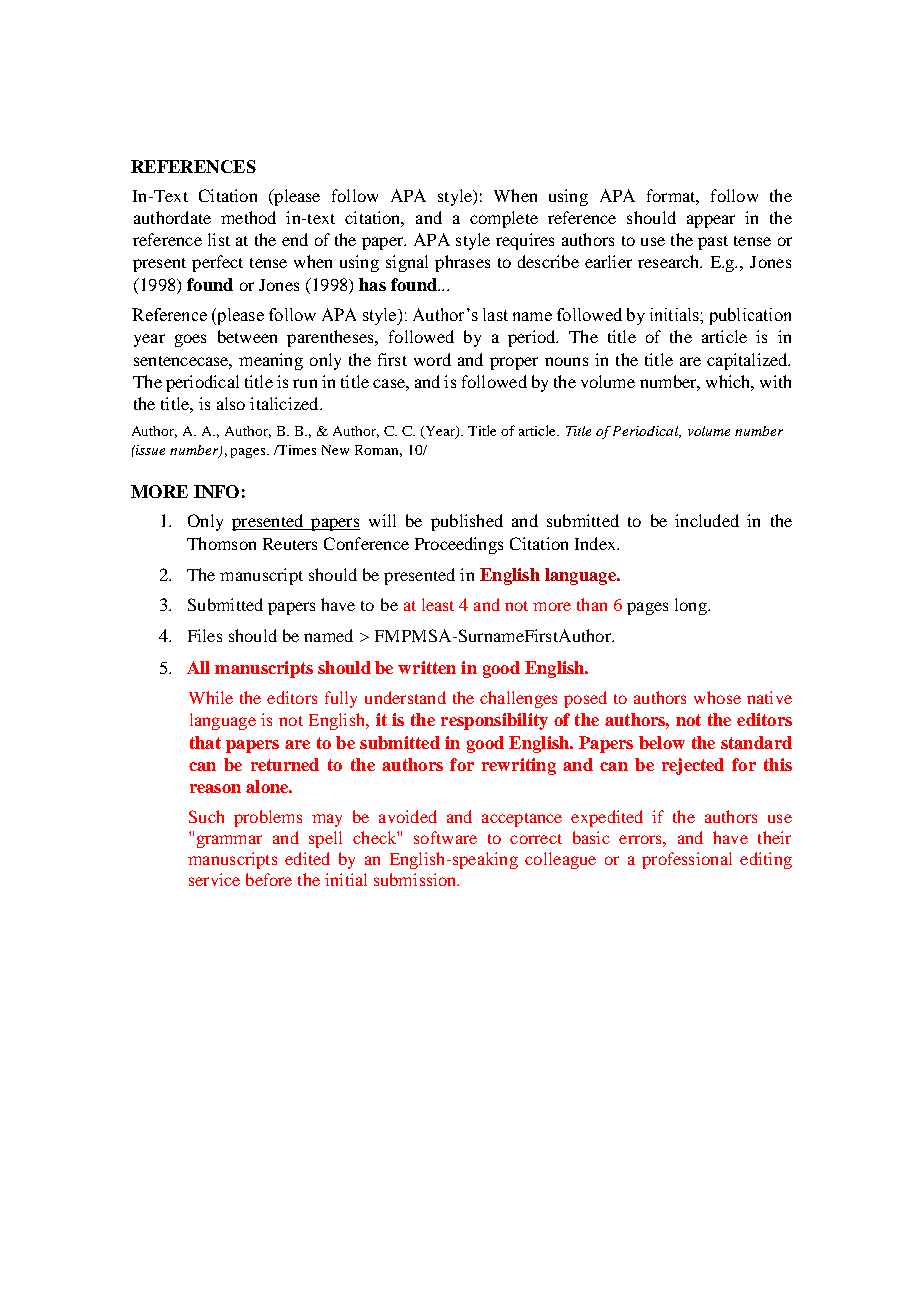 The width and height of the page is (924, 1308). Describe the element at coordinates (211, 697) in the page. I see `While` at that location.
